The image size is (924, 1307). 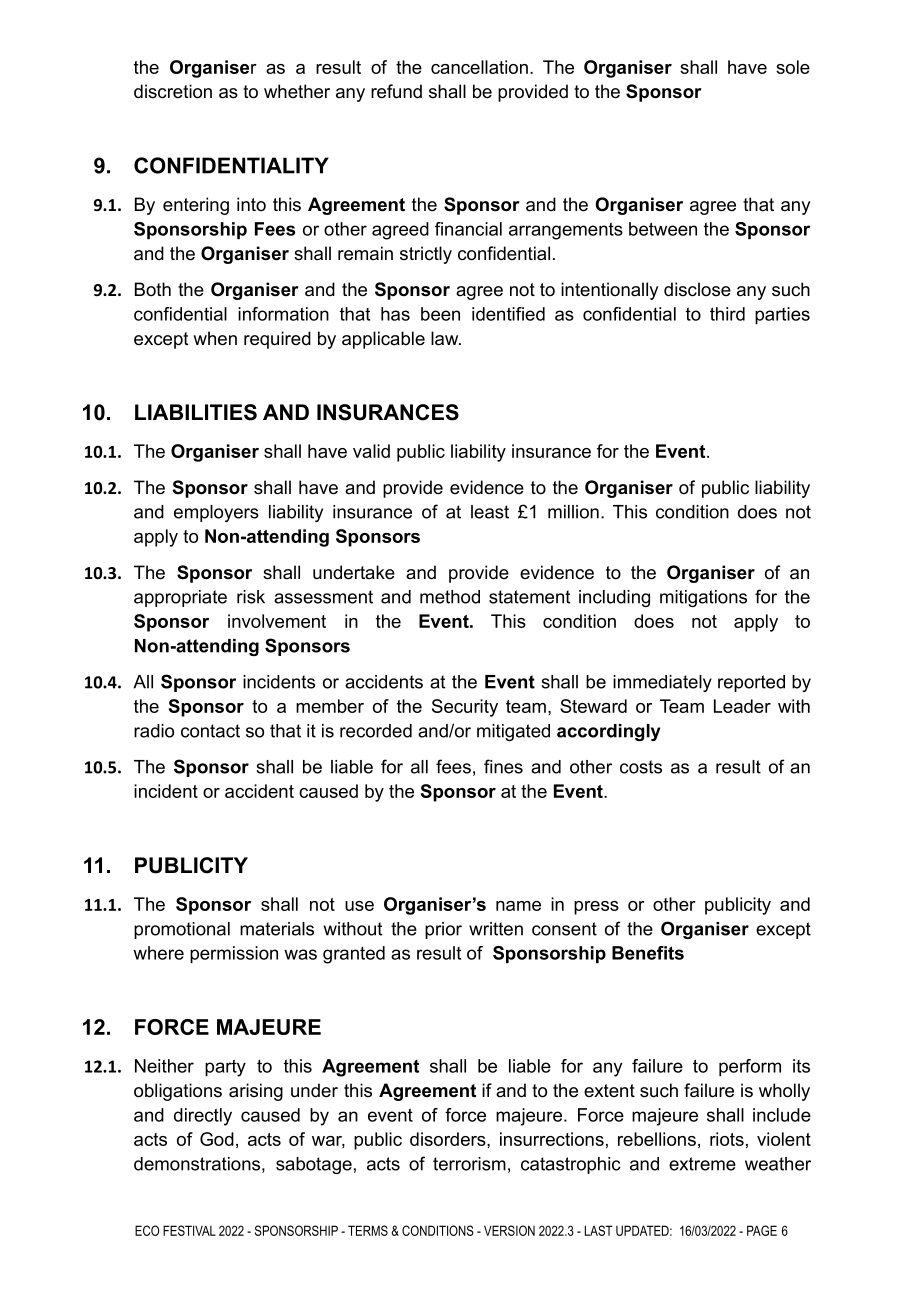 I want to click on extreme, so click(x=702, y=1164).
